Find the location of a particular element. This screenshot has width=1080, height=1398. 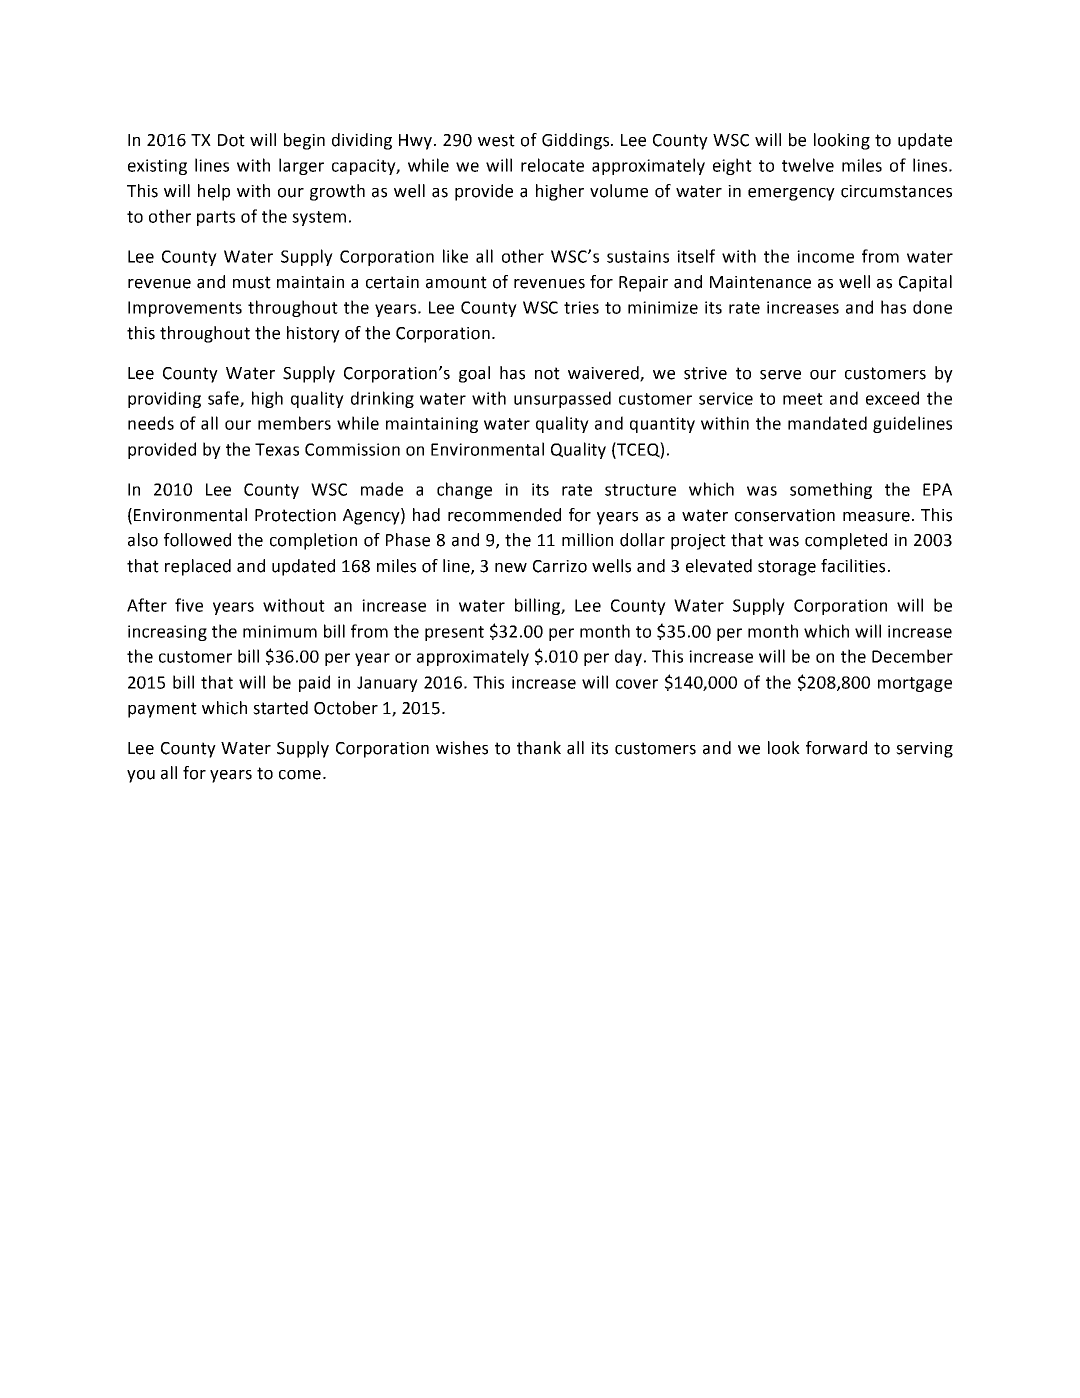

Dot is located at coordinates (231, 140).
